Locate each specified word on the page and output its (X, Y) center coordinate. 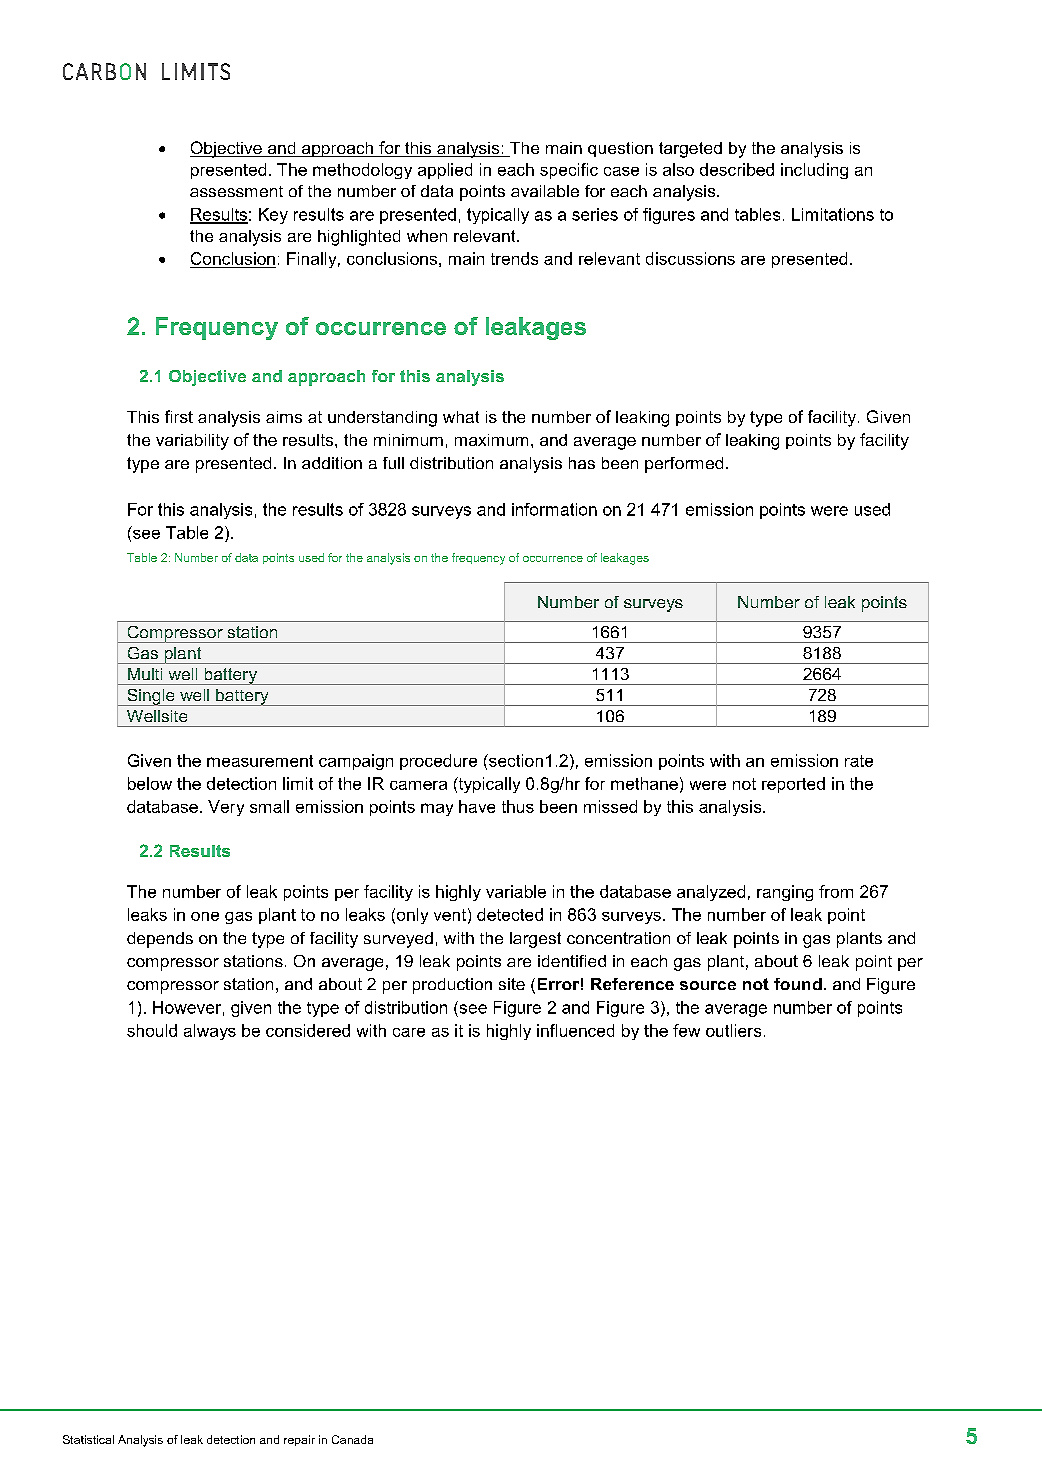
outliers (733, 1030)
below (150, 783)
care (409, 1032)
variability (192, 442)
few (686, 1030)
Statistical (88, 1439)
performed (684, 465)
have (477, 806)
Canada (352, 1439)
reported (793, 785)
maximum (491, 440)
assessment (236, 191)
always (210, 1032)
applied (445, 171)
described (737, 169)
